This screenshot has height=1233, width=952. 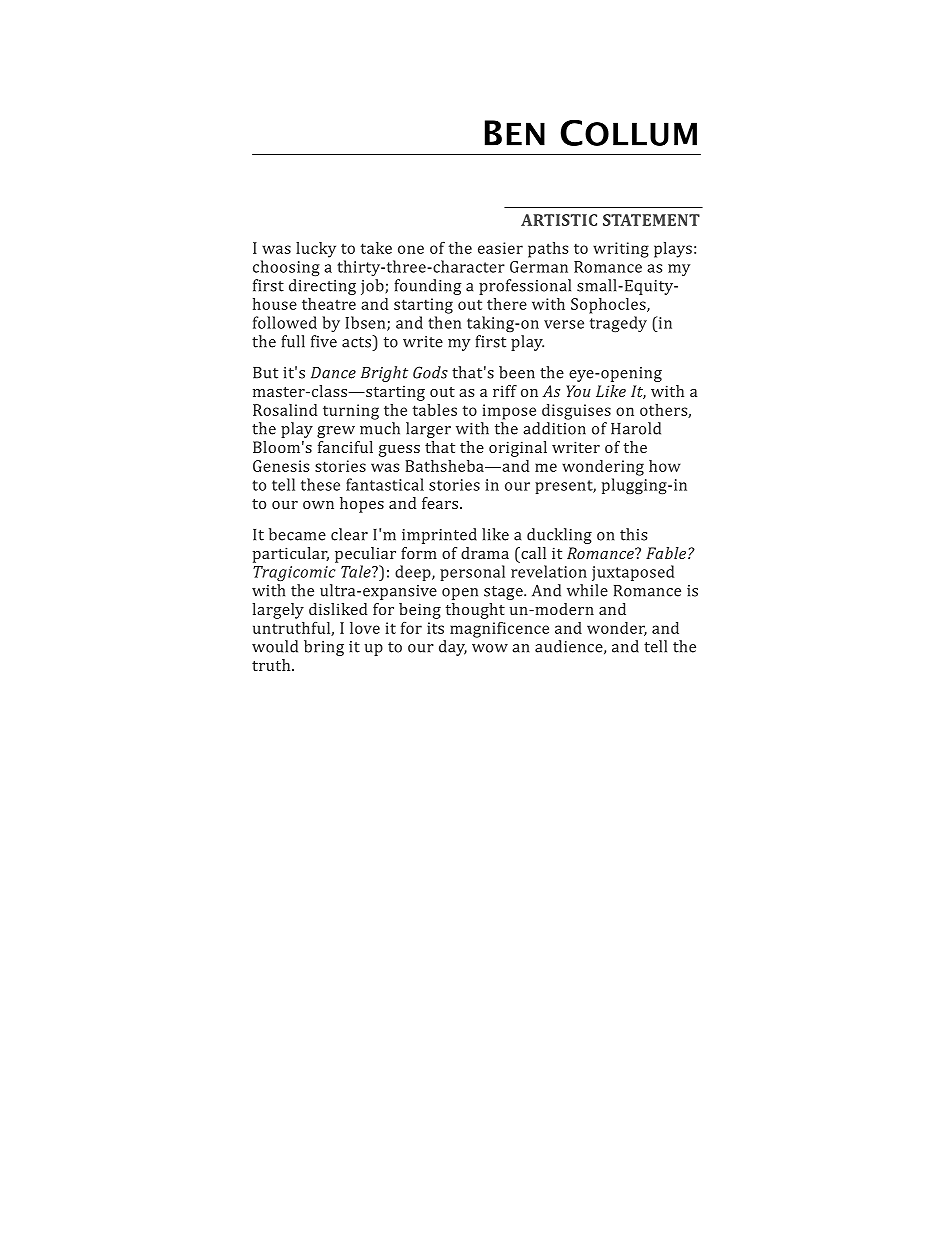 What do you see at coordinates (621, 250) in the screenshot?
I see `writing` at bounding box center [621, 250].
